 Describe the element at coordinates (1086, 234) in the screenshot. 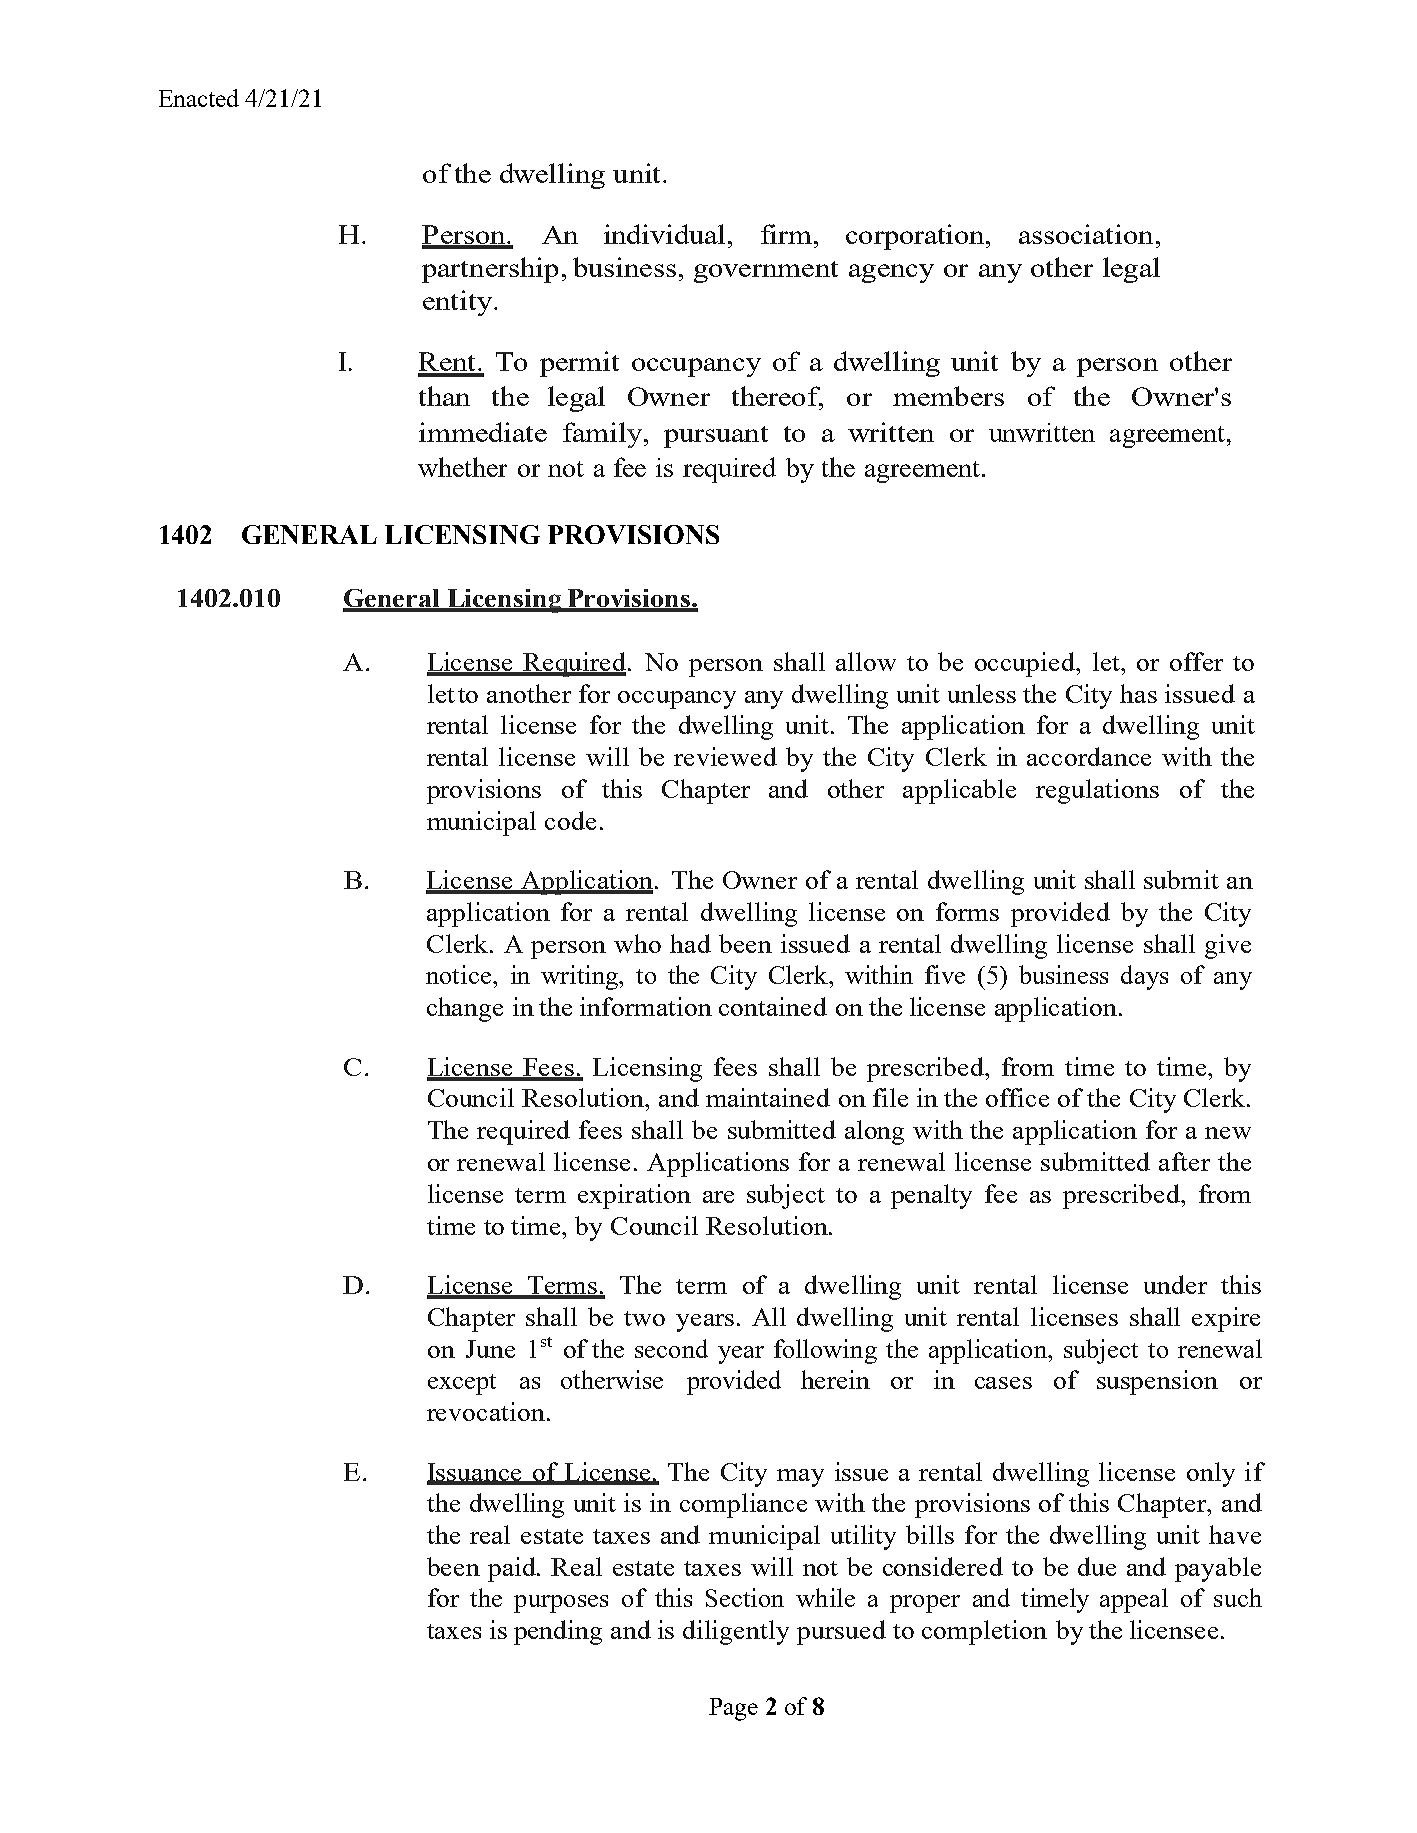

I see `association` at that location.
